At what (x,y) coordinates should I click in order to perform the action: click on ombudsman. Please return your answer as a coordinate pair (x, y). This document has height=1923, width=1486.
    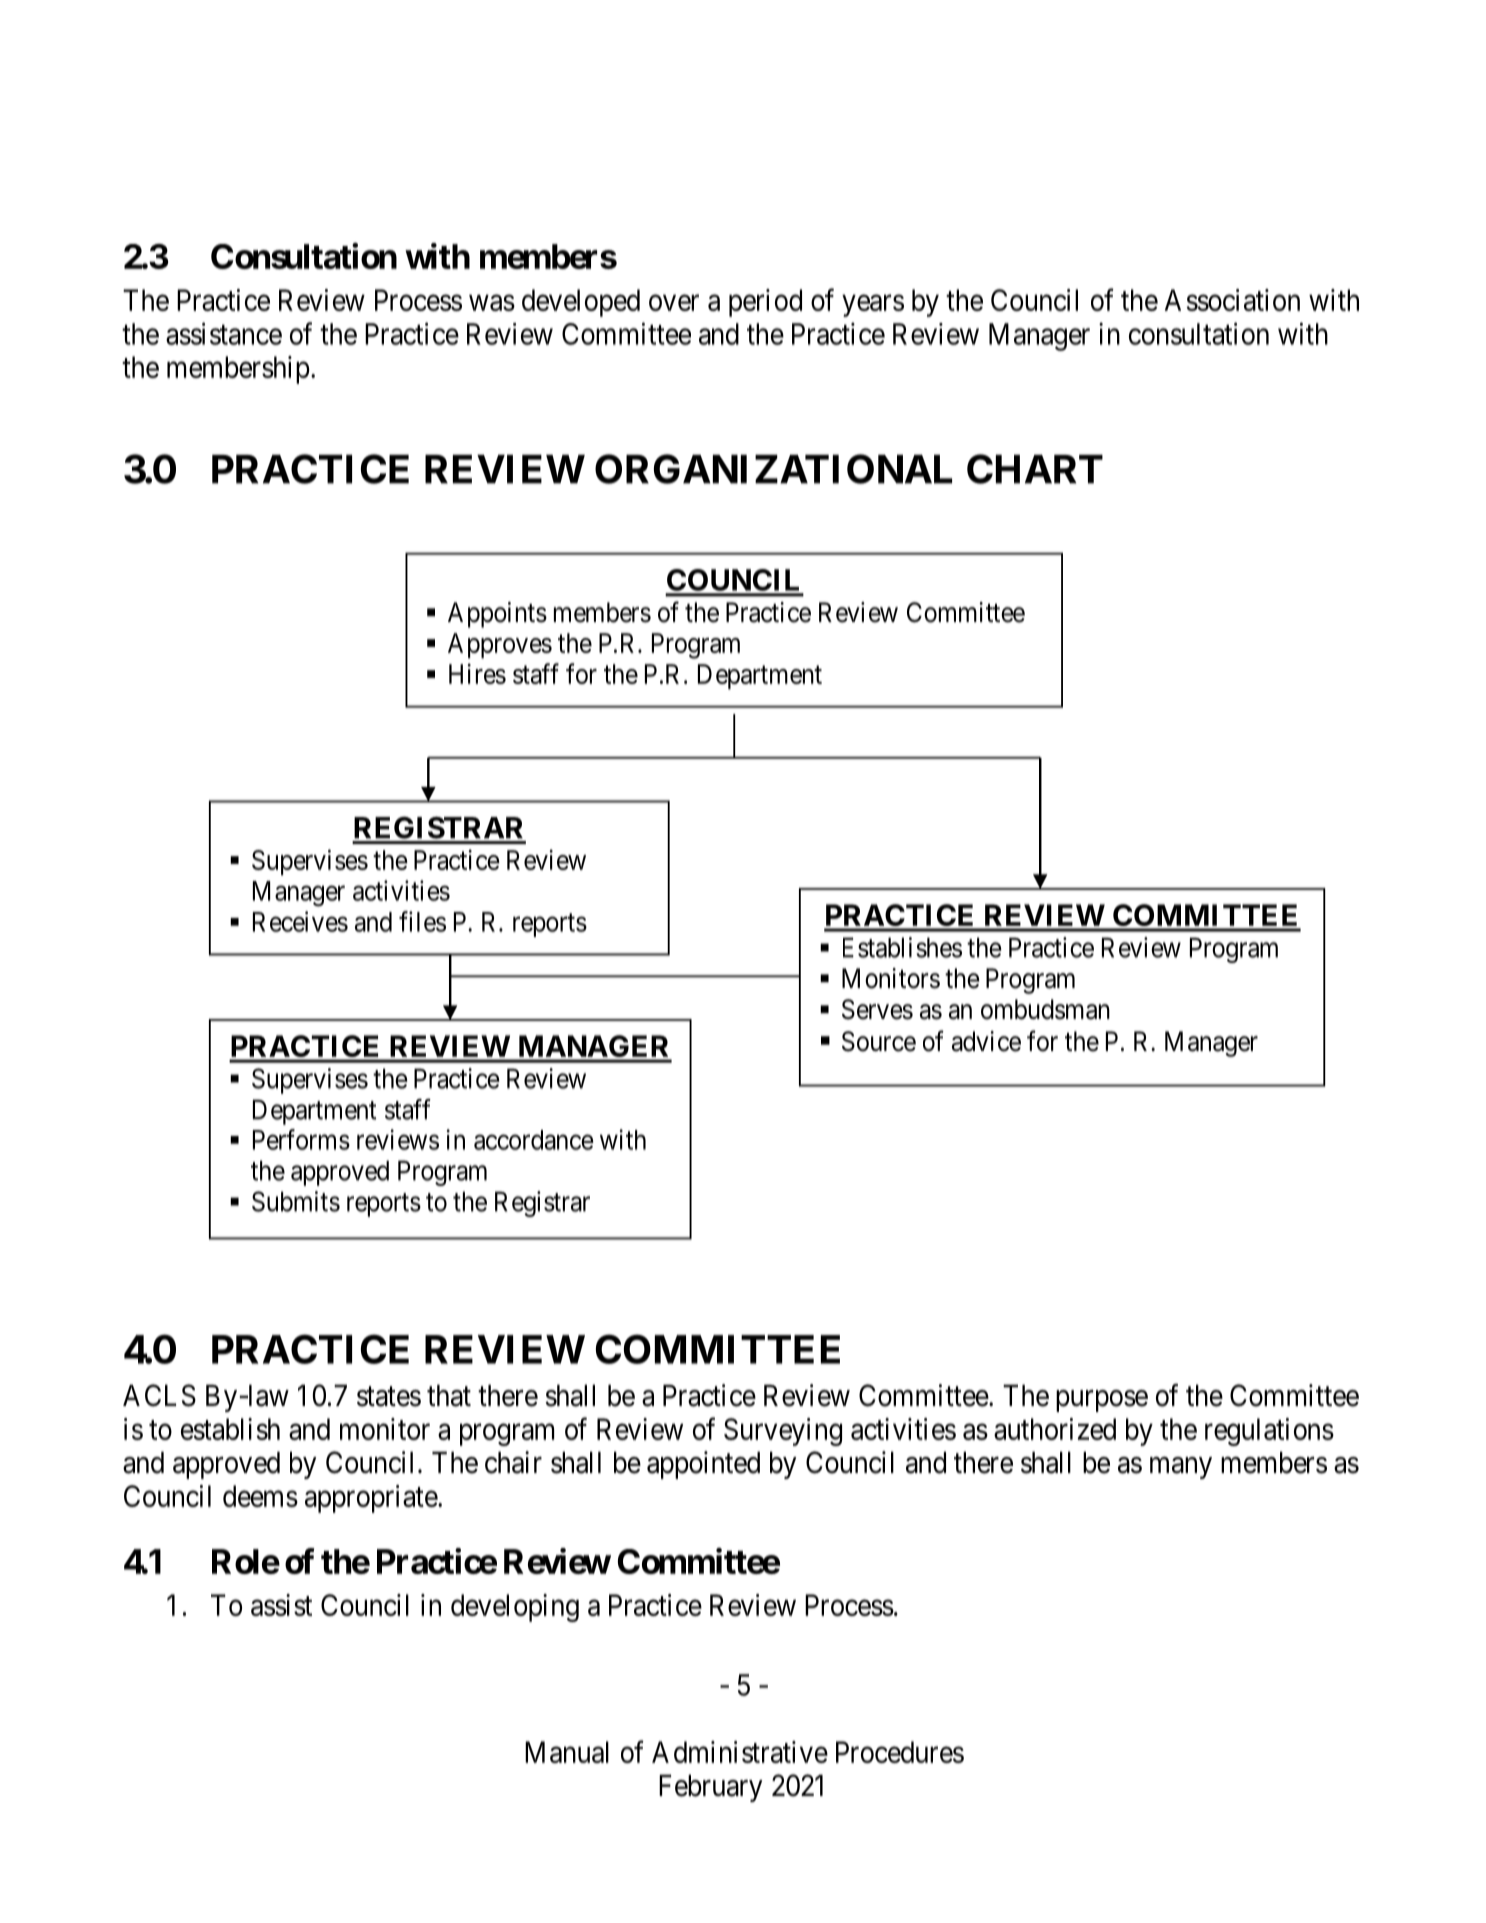
    Looking at the image, I should click on (1045, 1009).
